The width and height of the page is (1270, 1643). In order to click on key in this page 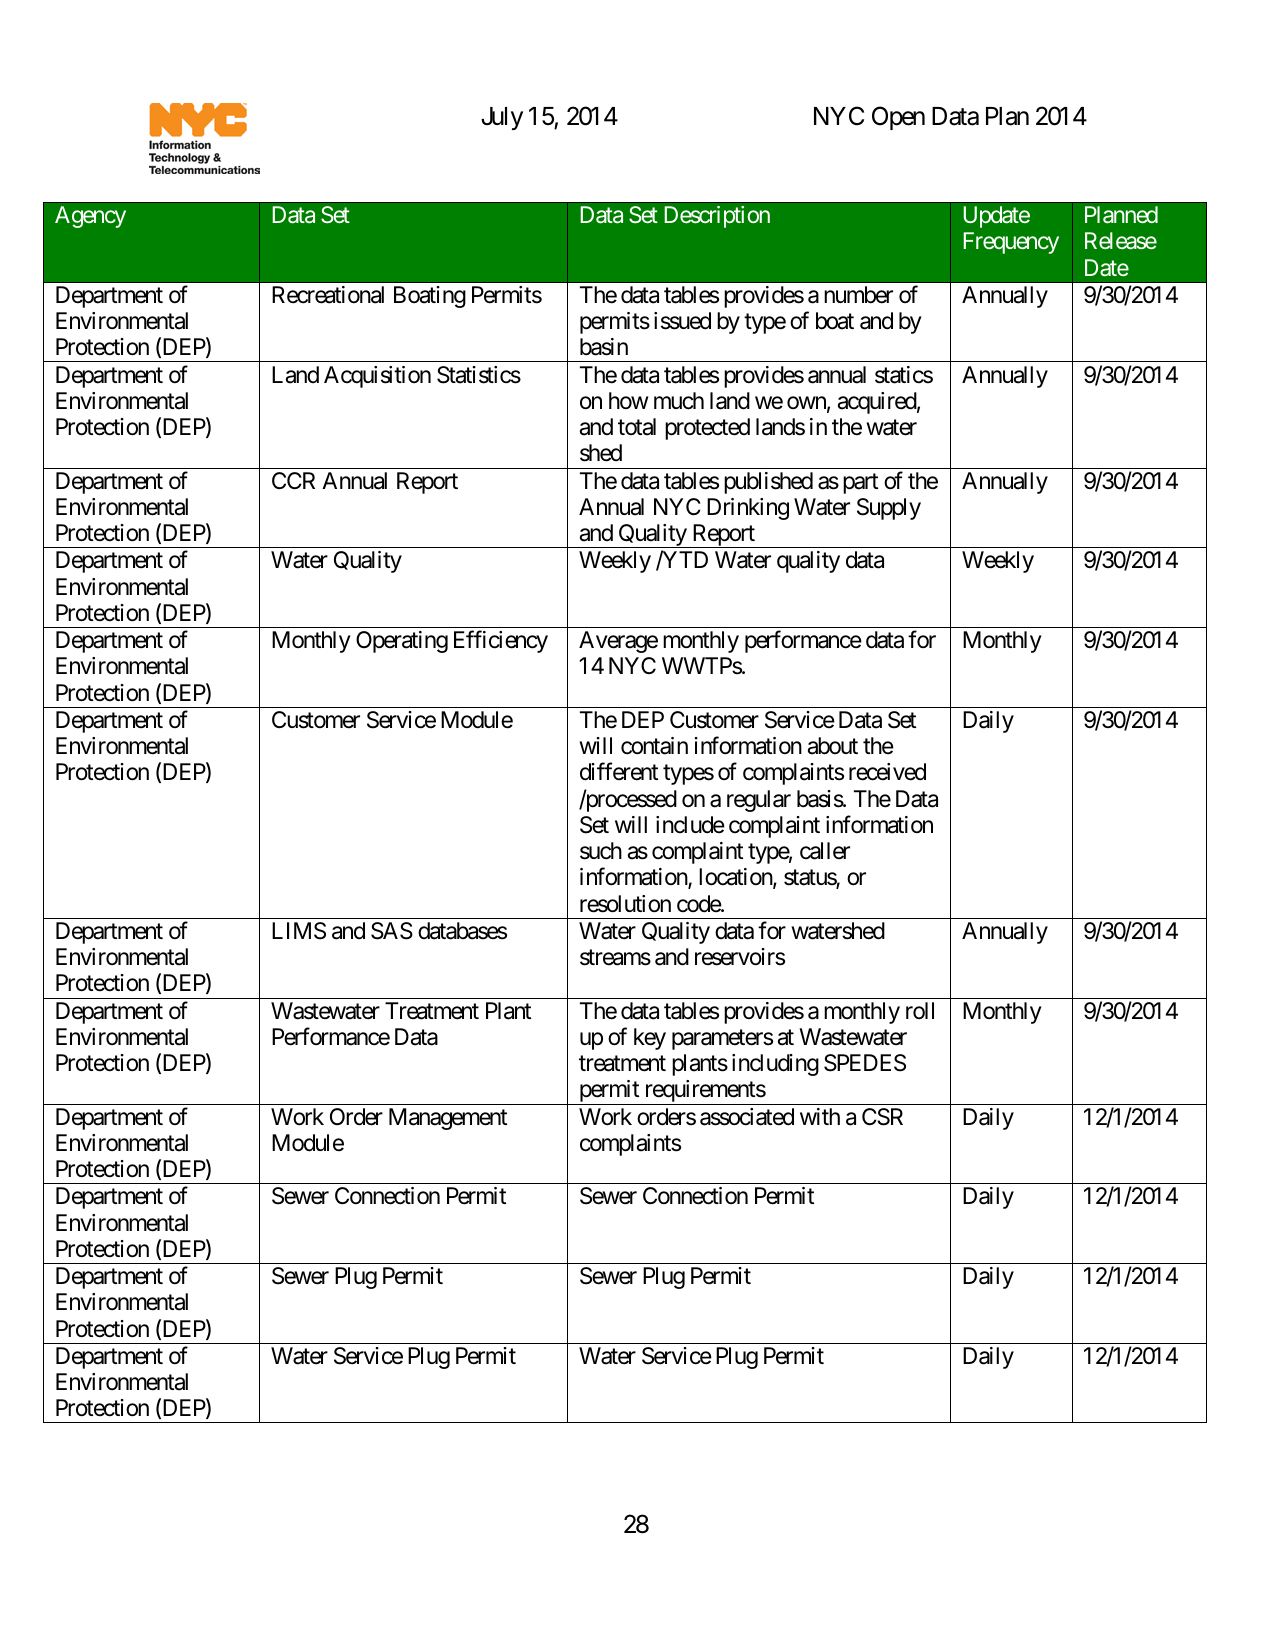, I will do `click(650, 1039)`.
